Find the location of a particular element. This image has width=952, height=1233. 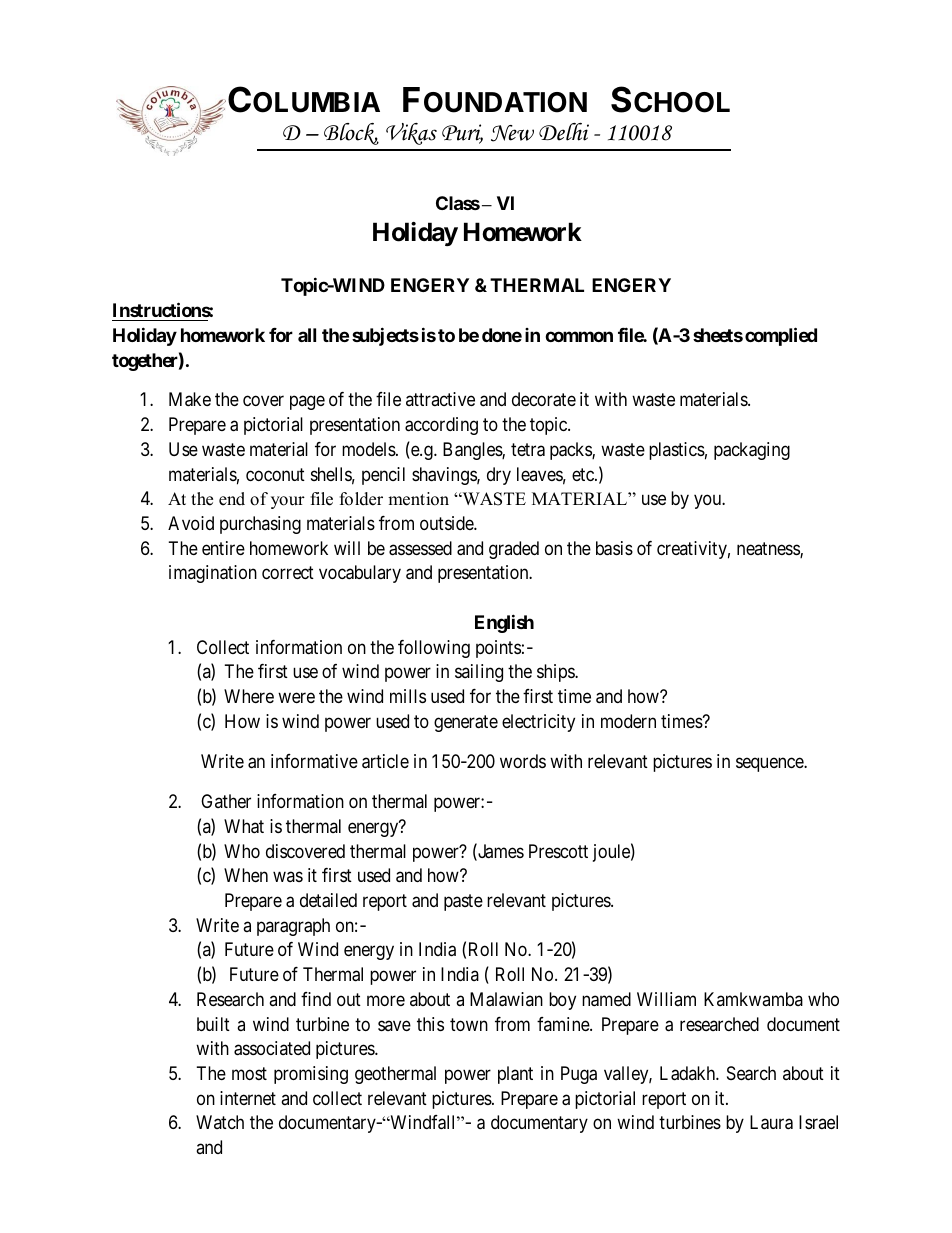

neatness is located at coordinates (769, 550).
